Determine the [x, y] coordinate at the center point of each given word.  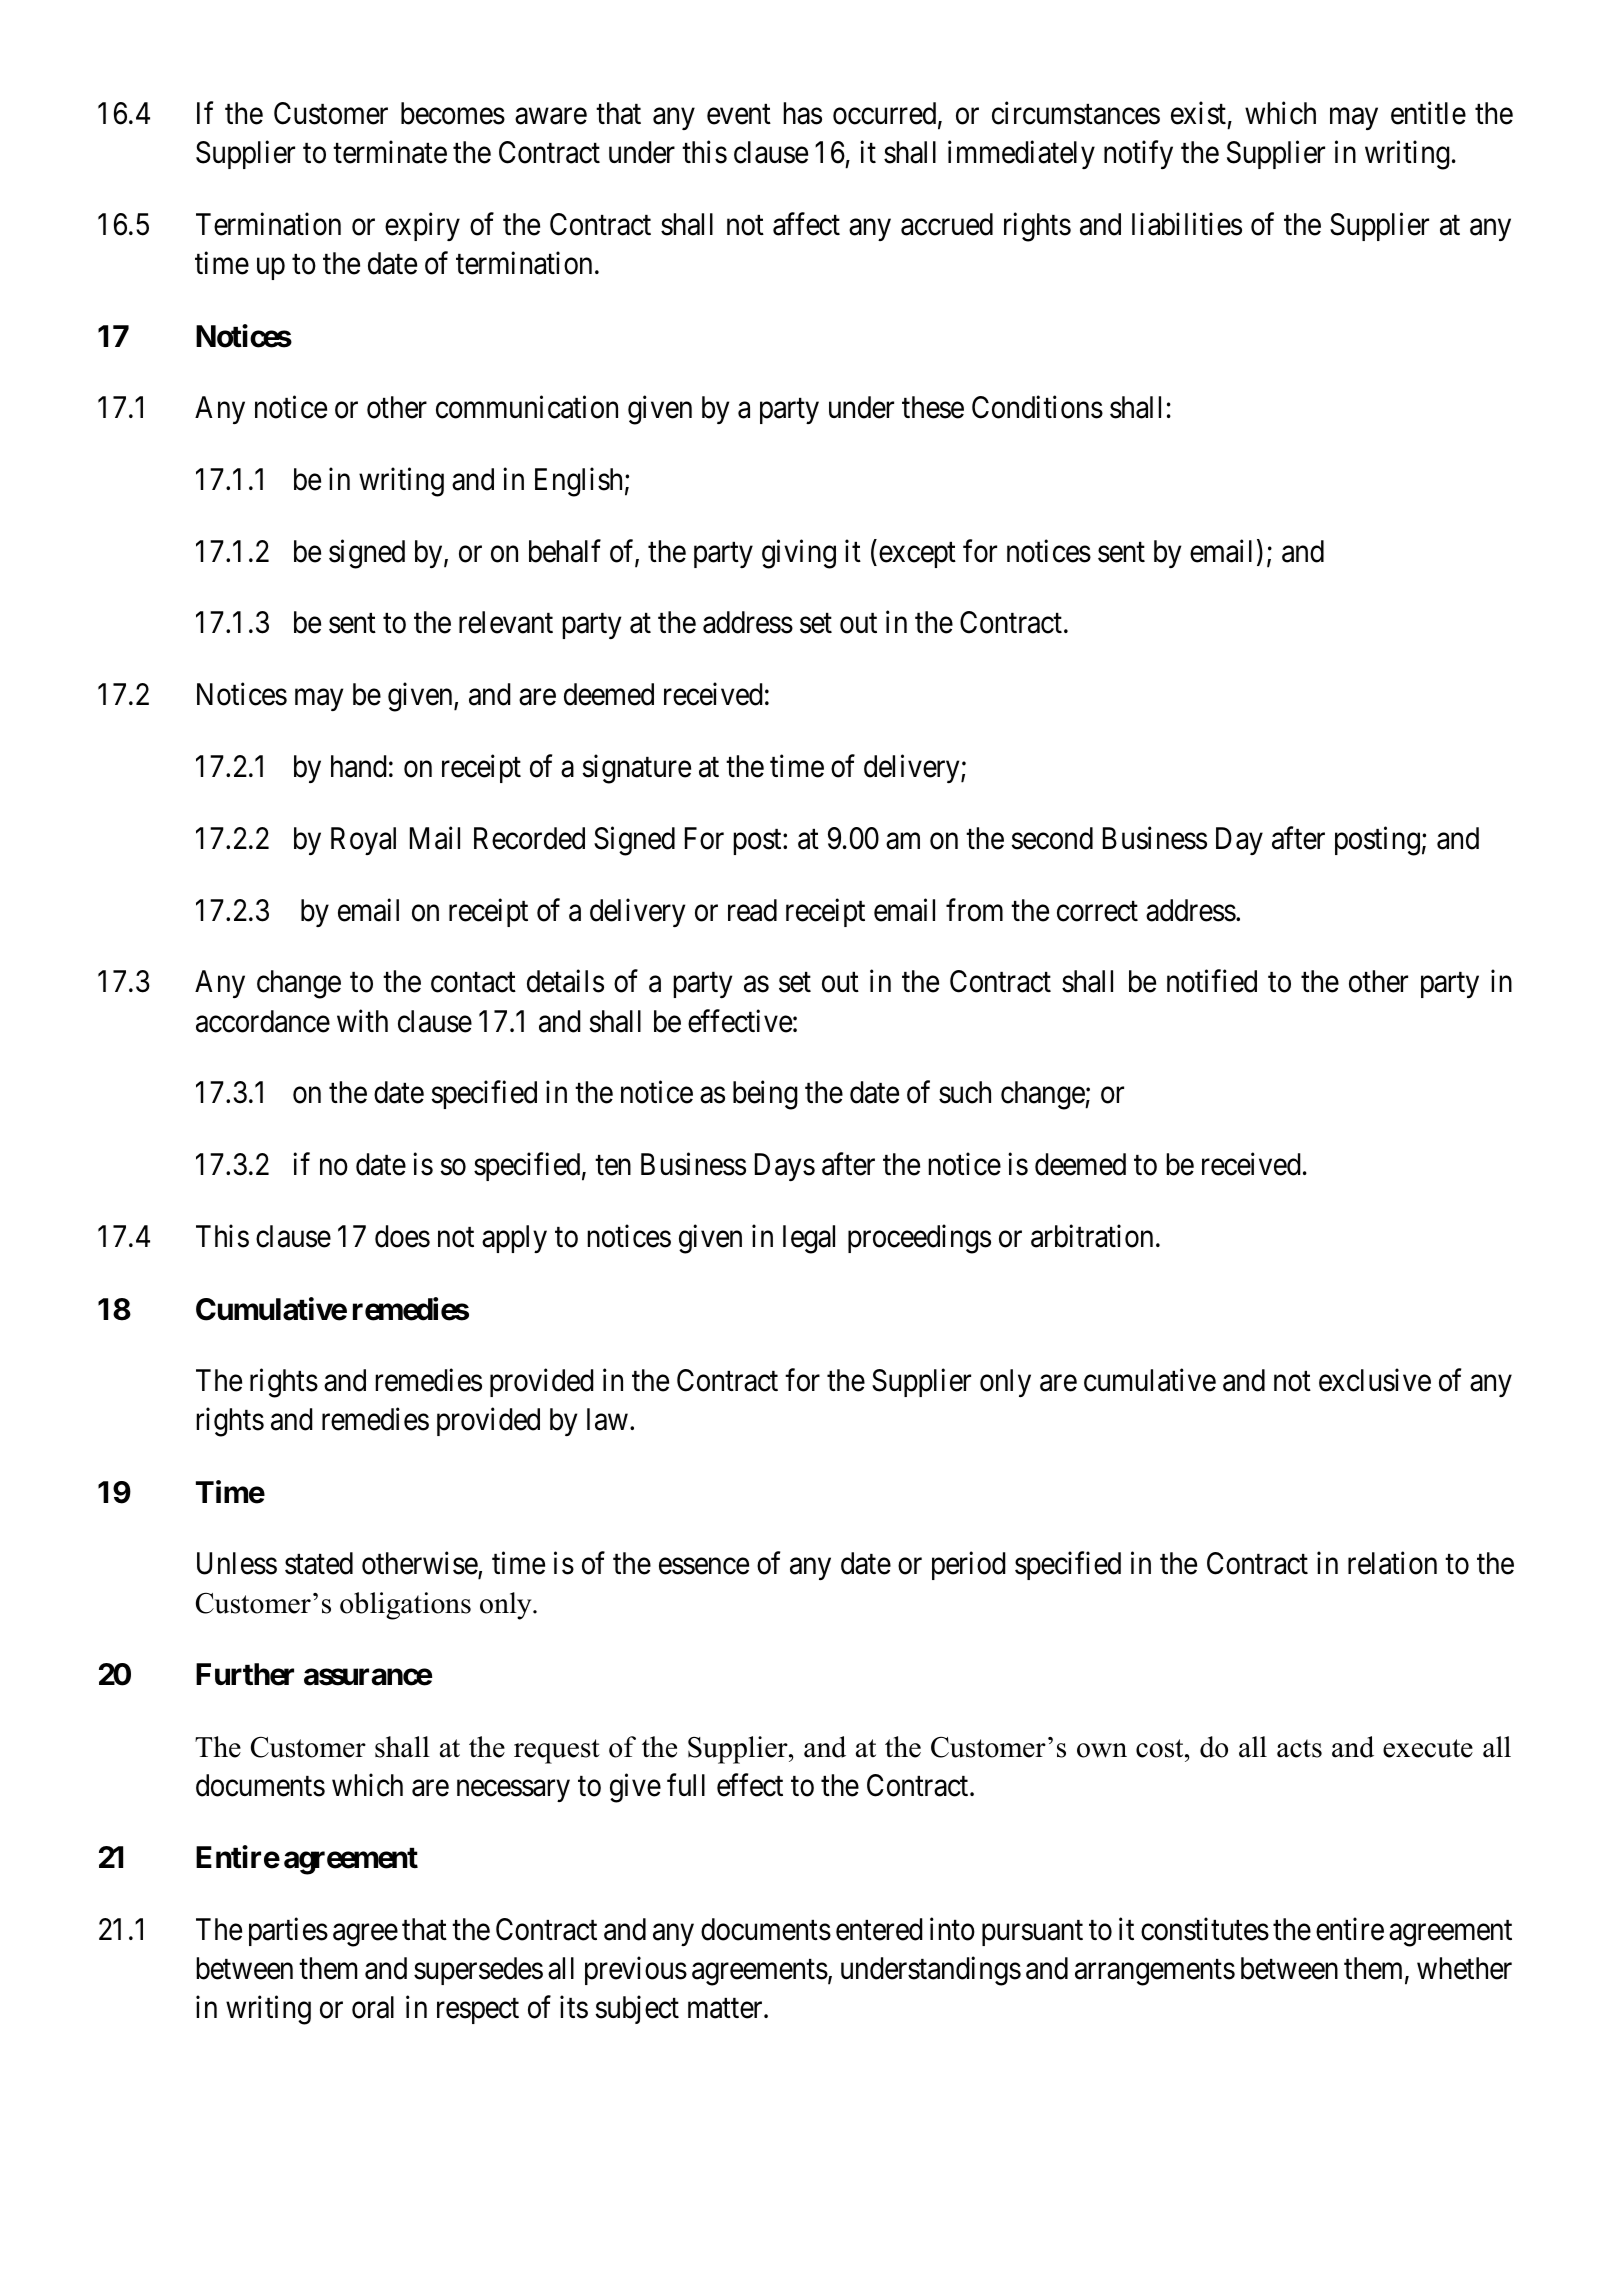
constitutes [1205, 1929]
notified [1212, 981]
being [765, 1095]
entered [879, 1929]
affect [806, 224]
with [362, 1020]
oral [373, 2007]
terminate [390, 152]
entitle [1428, 113]
